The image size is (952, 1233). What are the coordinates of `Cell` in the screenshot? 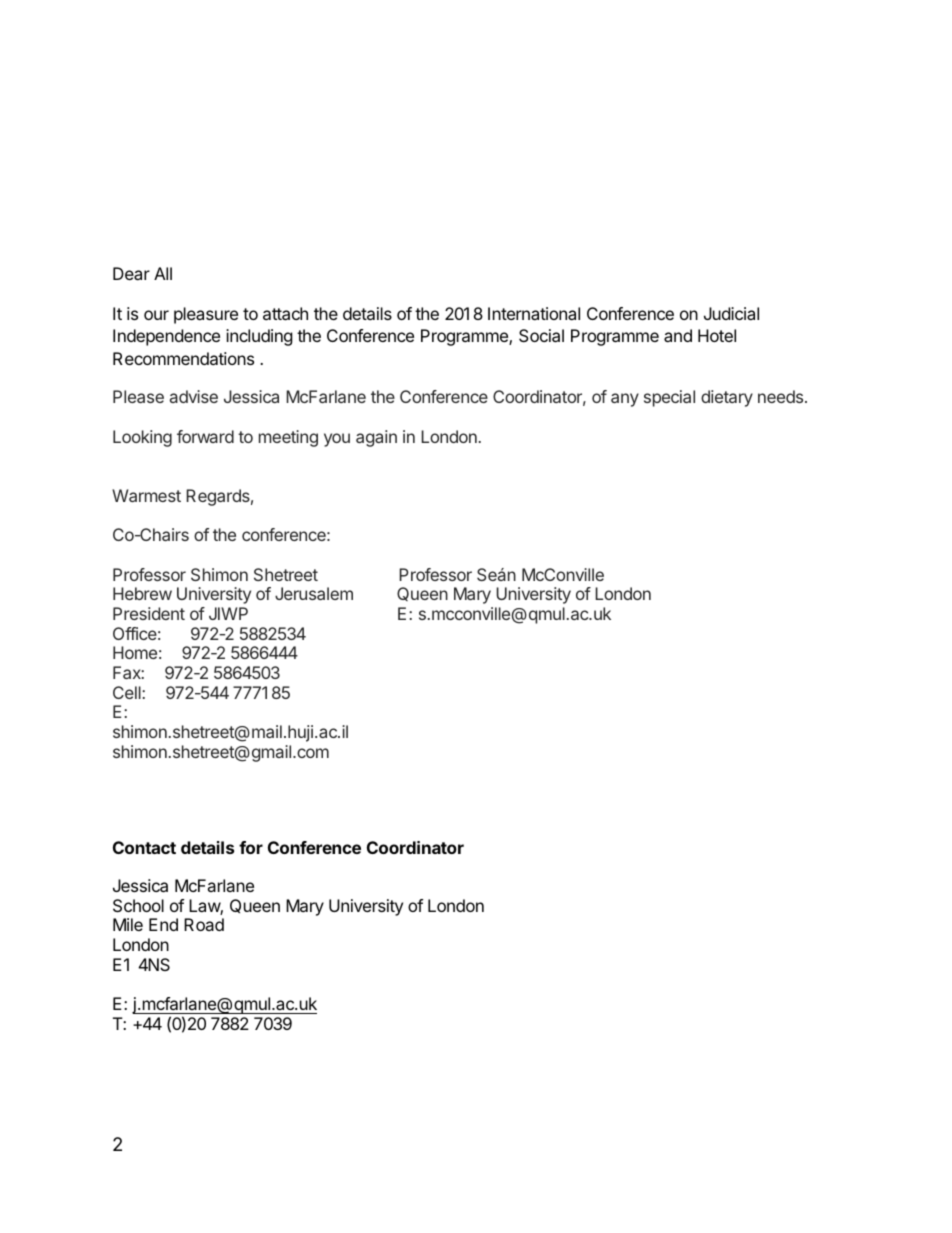 It's located at (128, 692).
